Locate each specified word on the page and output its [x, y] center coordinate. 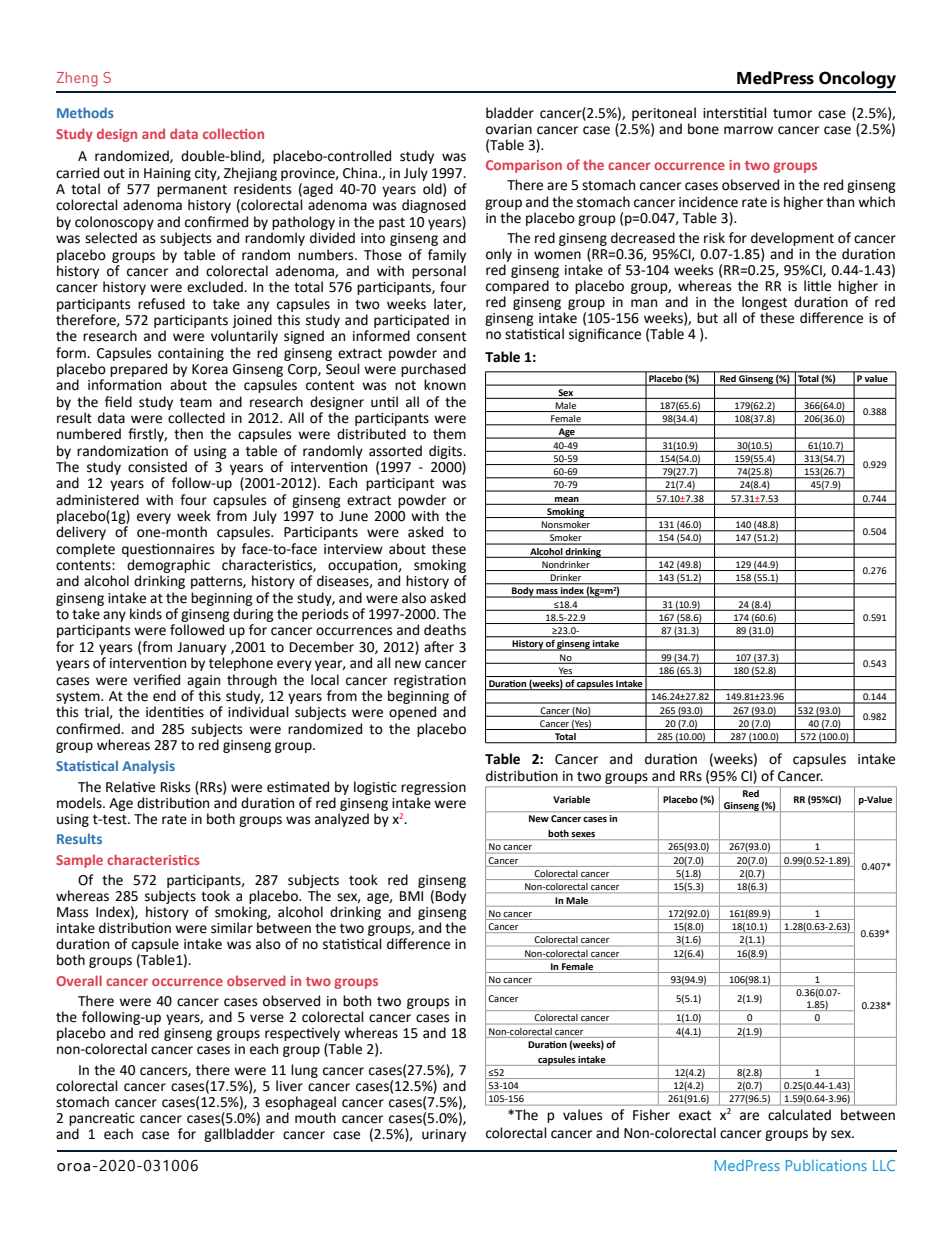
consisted [157, 467]
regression [433, 788]
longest [764, 303]
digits [447, 452]
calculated [799, 1114]
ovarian [509, 129]
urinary [444, 1135]
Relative [130, 787]
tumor [792, 114]
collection [233, 133]
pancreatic [102, 1119]
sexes [584, 836]
